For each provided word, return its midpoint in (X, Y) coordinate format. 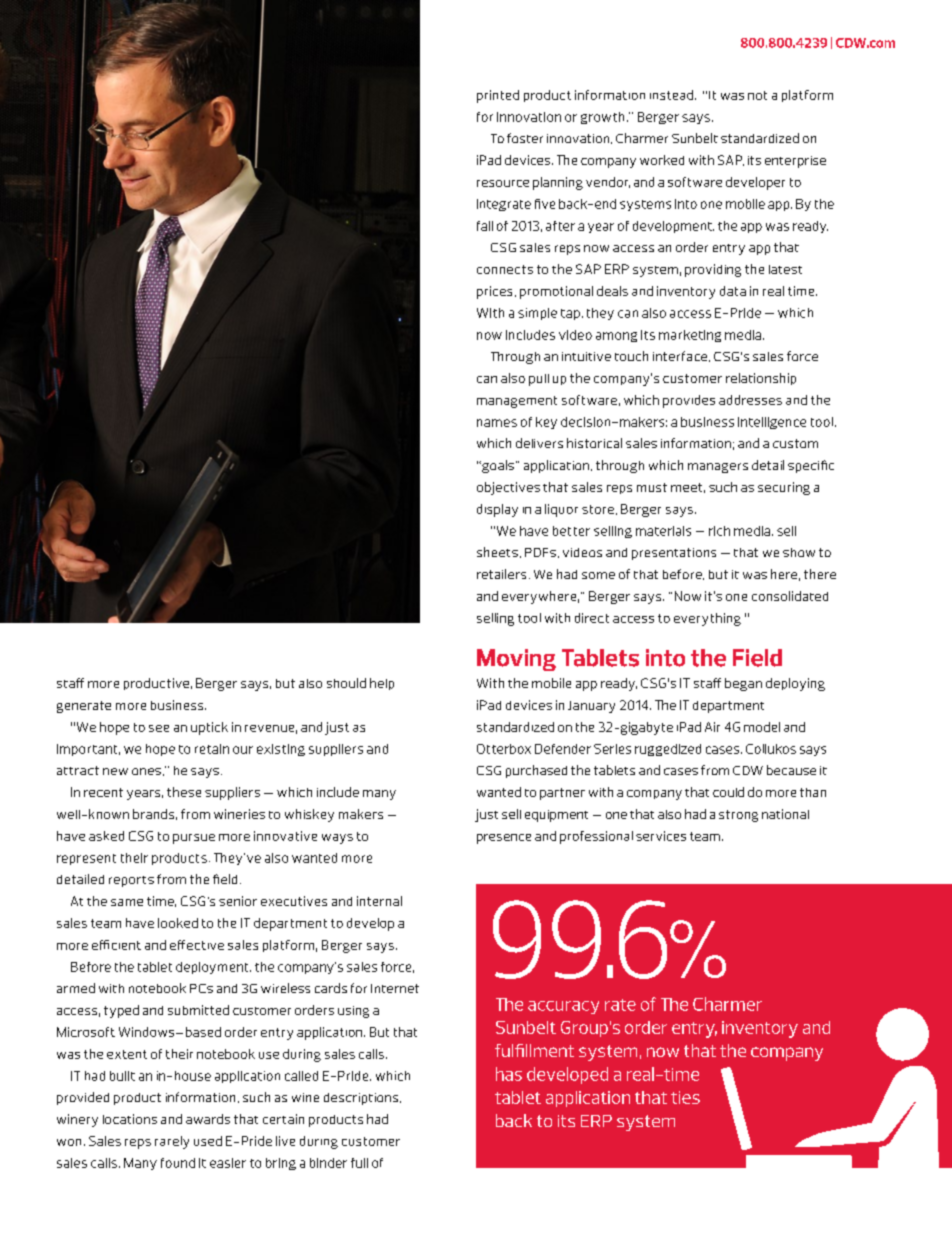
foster (525, 138)
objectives (508, 488)
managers (718, 468)
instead (673, 95)
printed (498, 96)
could (728, 792)
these (184, 792)
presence (504, 839)
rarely (172, 1142)
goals (497, 466)
